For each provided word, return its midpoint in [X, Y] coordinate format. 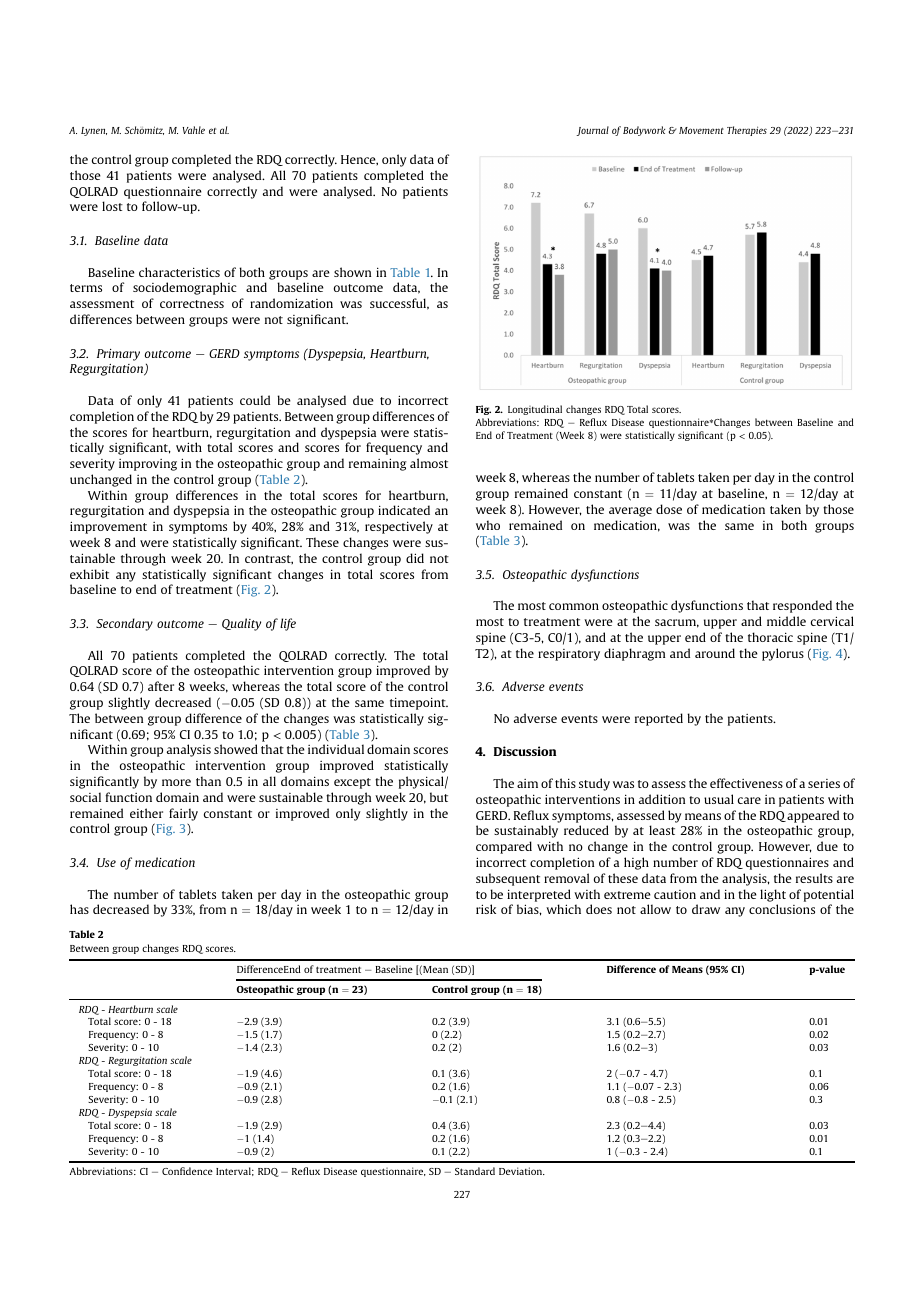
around [715, 653]
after [161, 686]
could [255, 400]
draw [706, 909]
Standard [475, 1171]
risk [486, 909]
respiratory [569, 655]
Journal [592, 131]
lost [112, 206]
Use [106, 862]
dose [669, 509]
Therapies [747, 131]
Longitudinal [535, 410]
